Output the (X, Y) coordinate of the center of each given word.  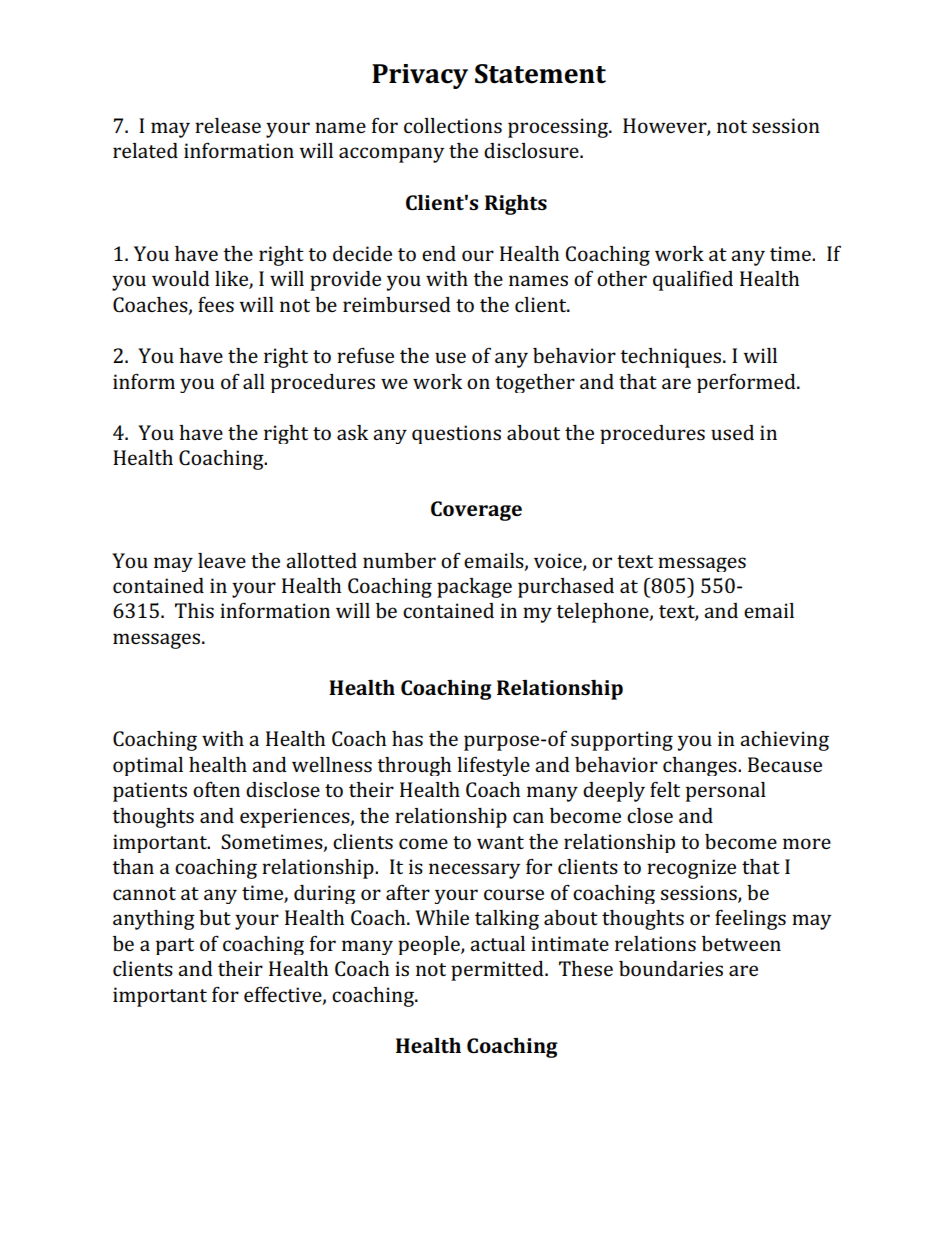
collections (453, 125)
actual (497, 943)
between (741, 943)
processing (559, 128)
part (175, 946)
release (228, 125)
